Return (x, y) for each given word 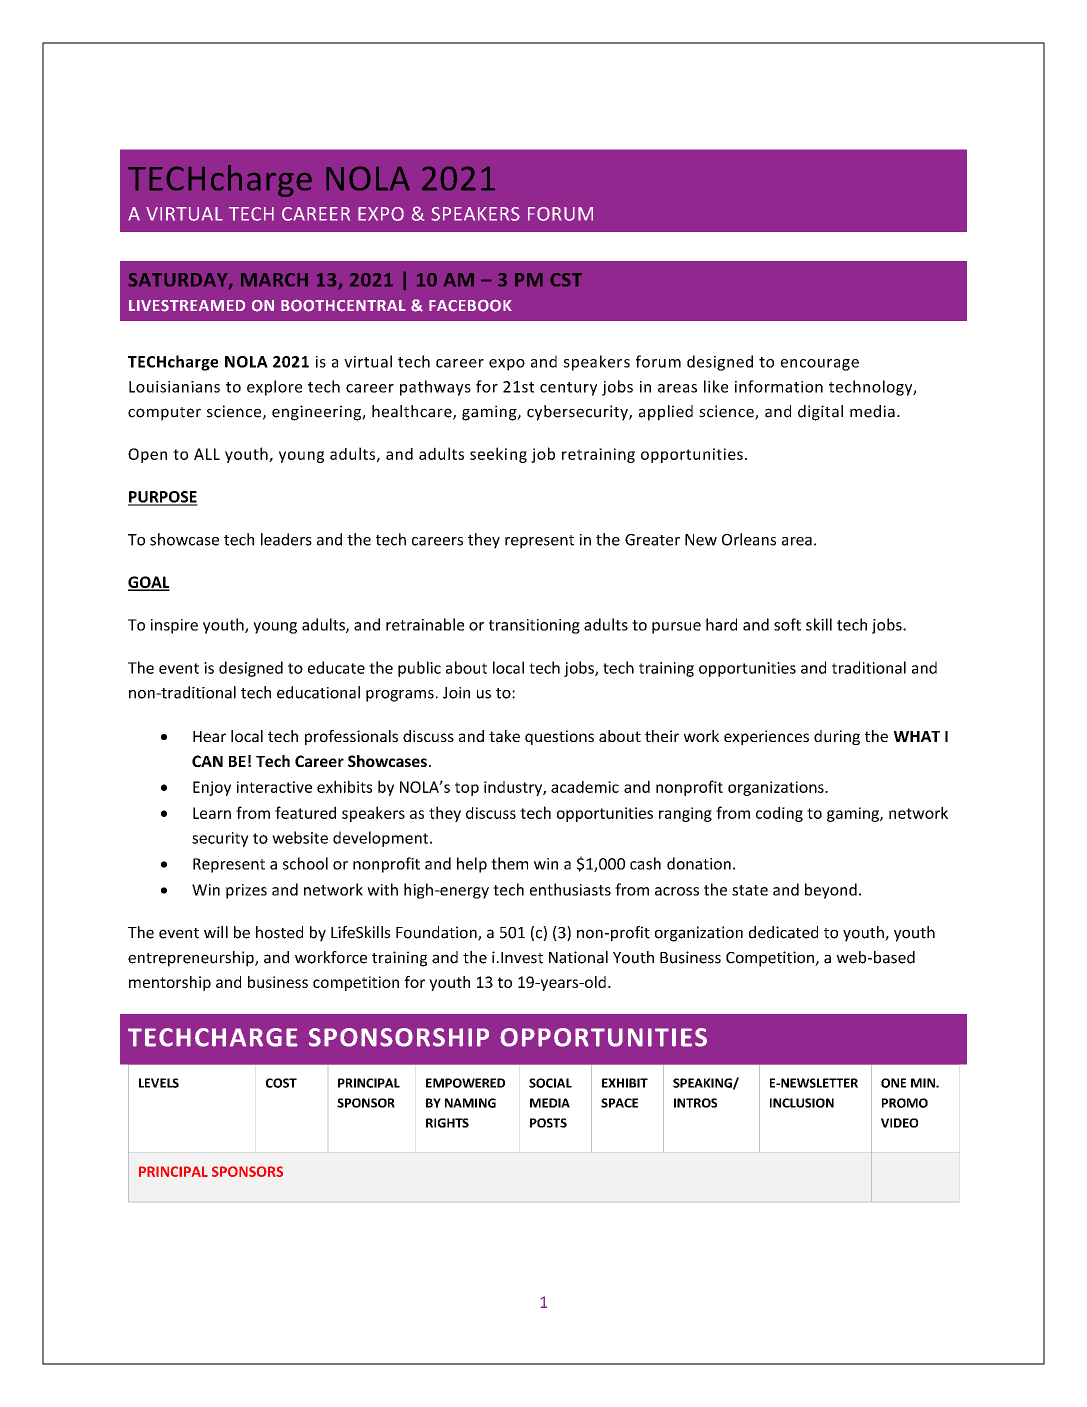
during (837, 737)
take (504, 736)
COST (281, 1083)
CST (566, 280)
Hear (209, 736)
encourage (820, 365)
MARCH (274, 280)
